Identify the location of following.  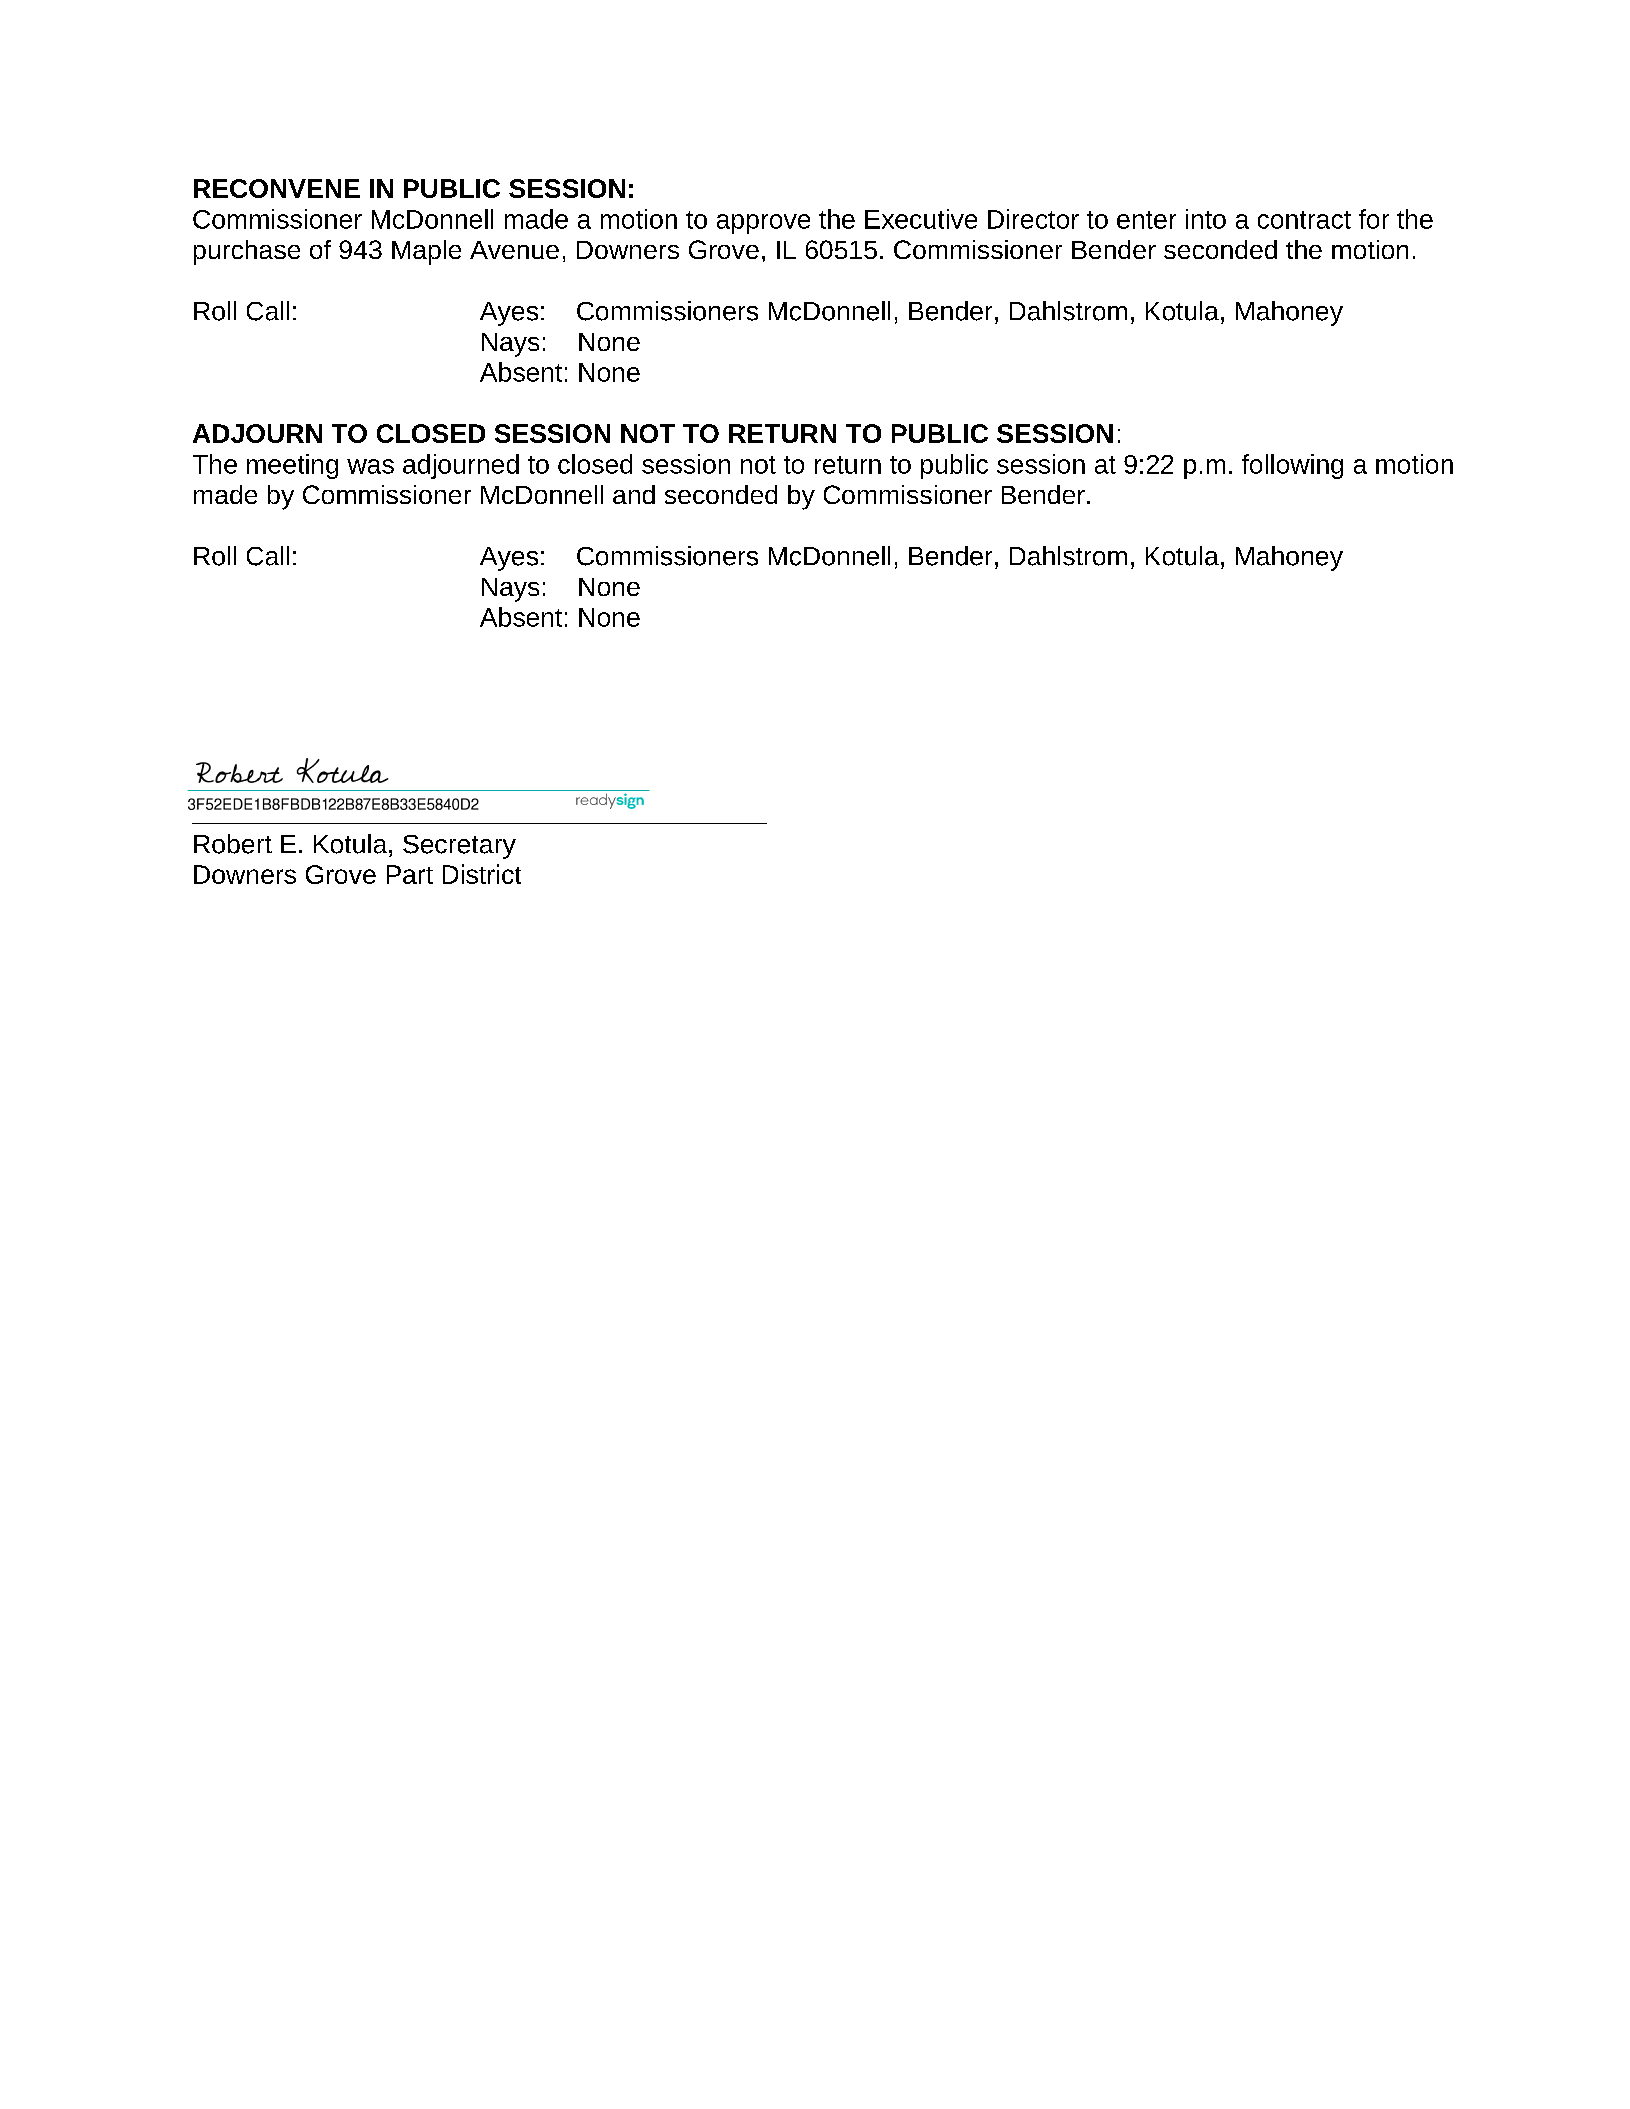
(1292, 466).
